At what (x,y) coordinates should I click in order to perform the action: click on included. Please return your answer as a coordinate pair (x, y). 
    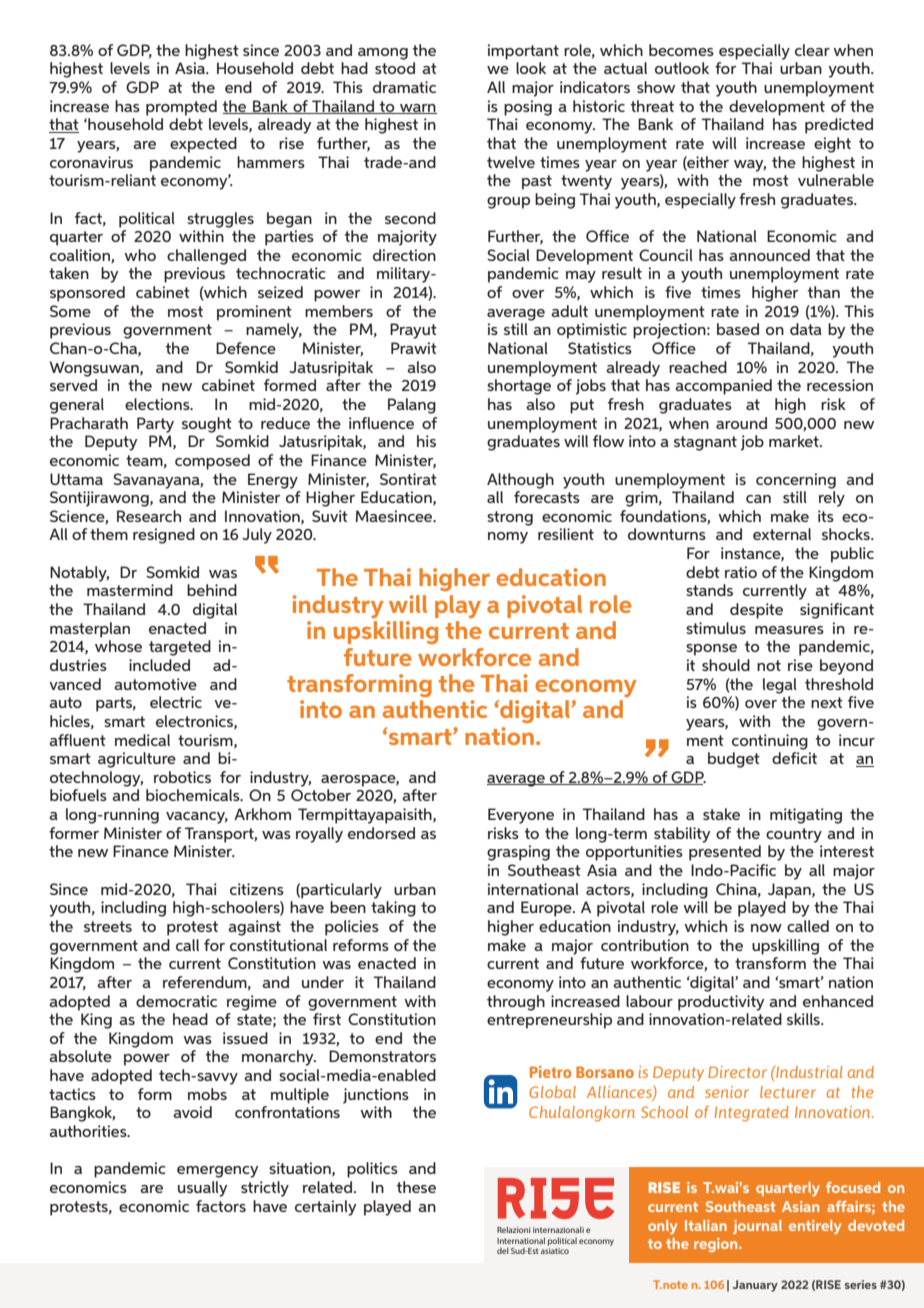
    Looking at the image, I should click on (159, 665).
